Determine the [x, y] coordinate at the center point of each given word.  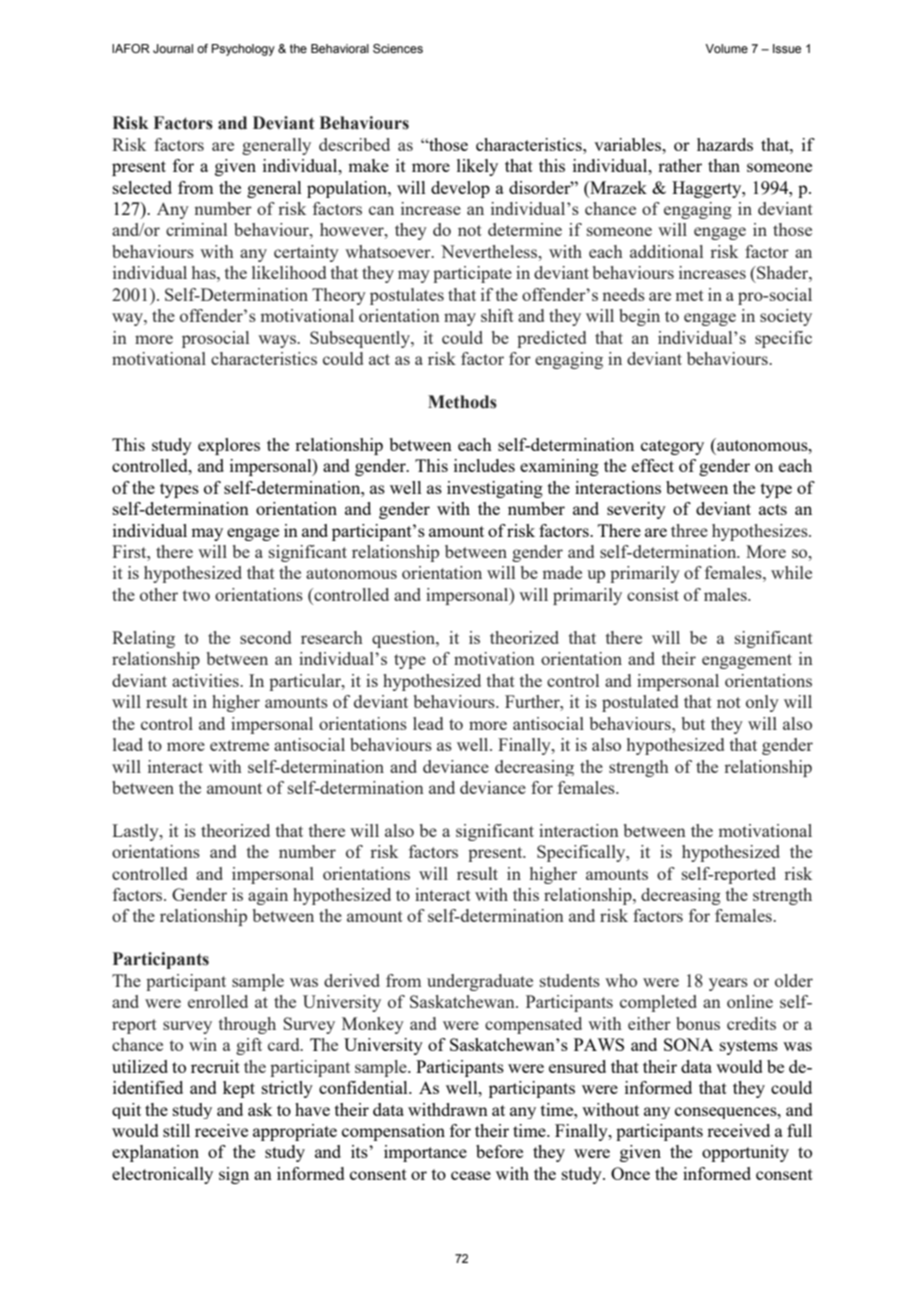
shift [497, 315]
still [176, 1130]
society [786, 317]
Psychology [243, 50]
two [196, 595]
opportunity [745, 1153]
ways [278, 341]
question [405, 639]
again [268, 896]
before [499, 1151]
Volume [726, 48]
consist [653, 594]
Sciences [398, 48]
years [728, 984]
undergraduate [480, 982]
